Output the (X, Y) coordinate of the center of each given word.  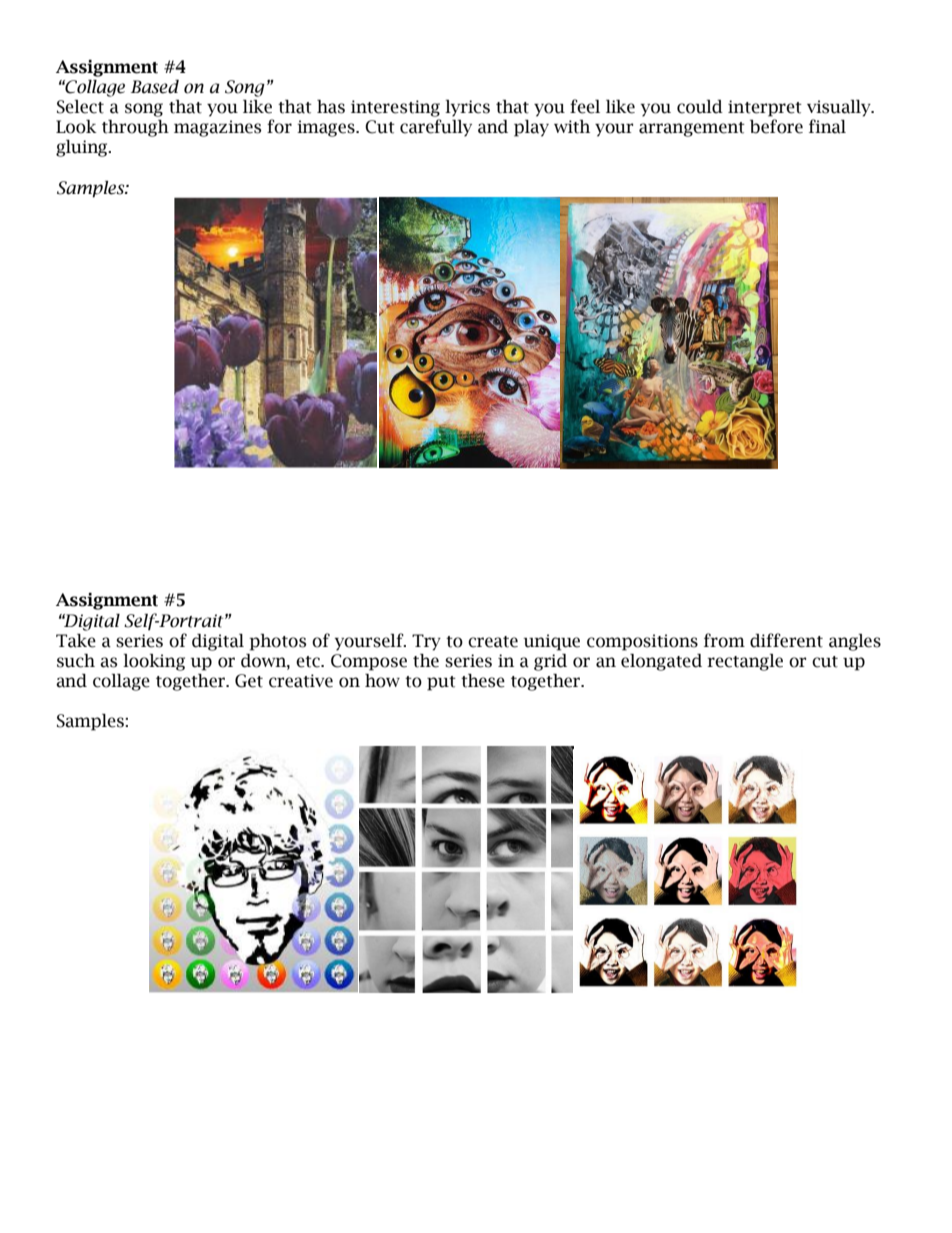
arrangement (692, 129)
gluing (83, 148)
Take (76, 641)
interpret (765, 108)
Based (155, 87)
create (493, 642)
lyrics (467, 108)
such (76, 661)
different (786, 640)
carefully (436, 128)
